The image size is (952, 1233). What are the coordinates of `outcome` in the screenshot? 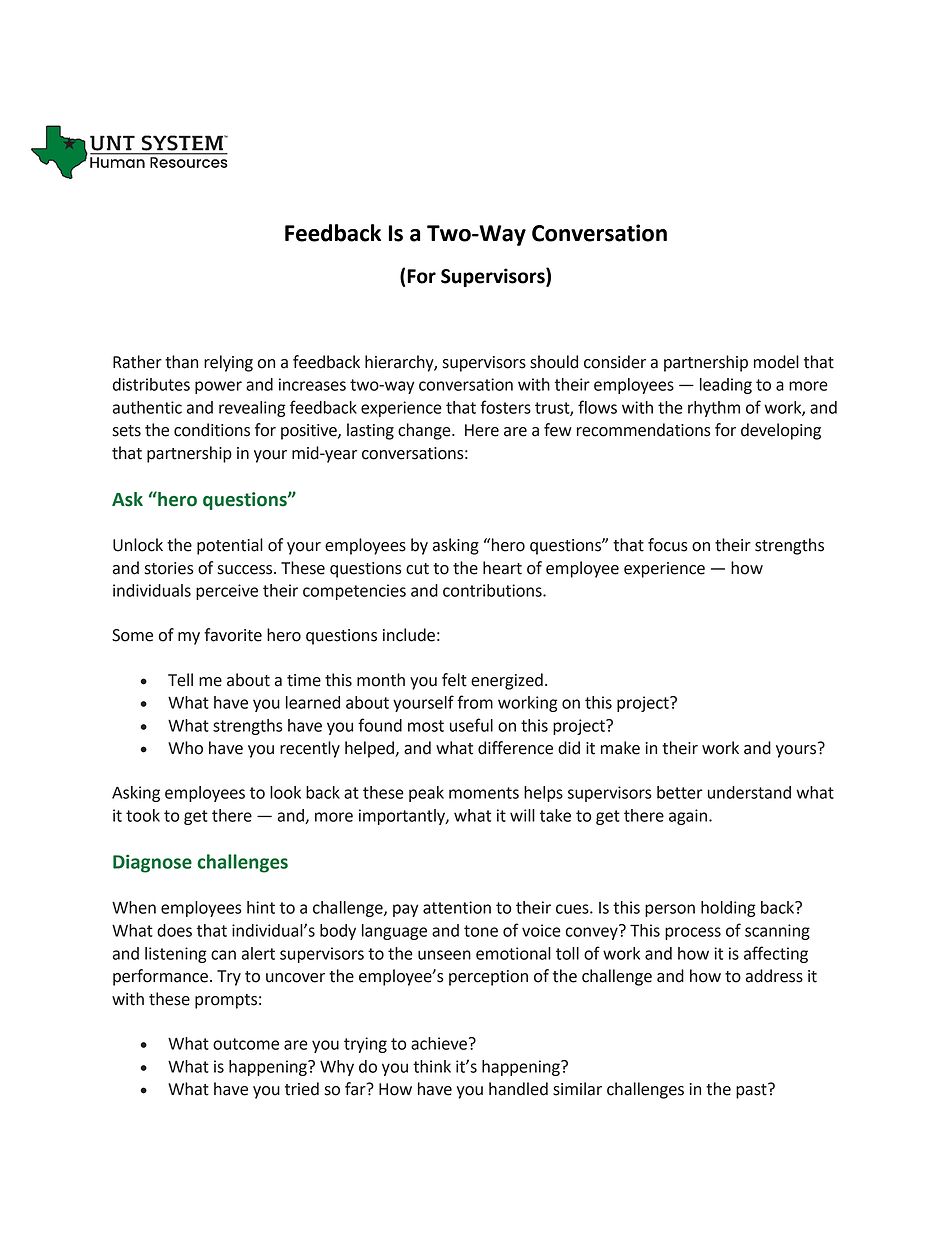 It's located at (246, 1044).
